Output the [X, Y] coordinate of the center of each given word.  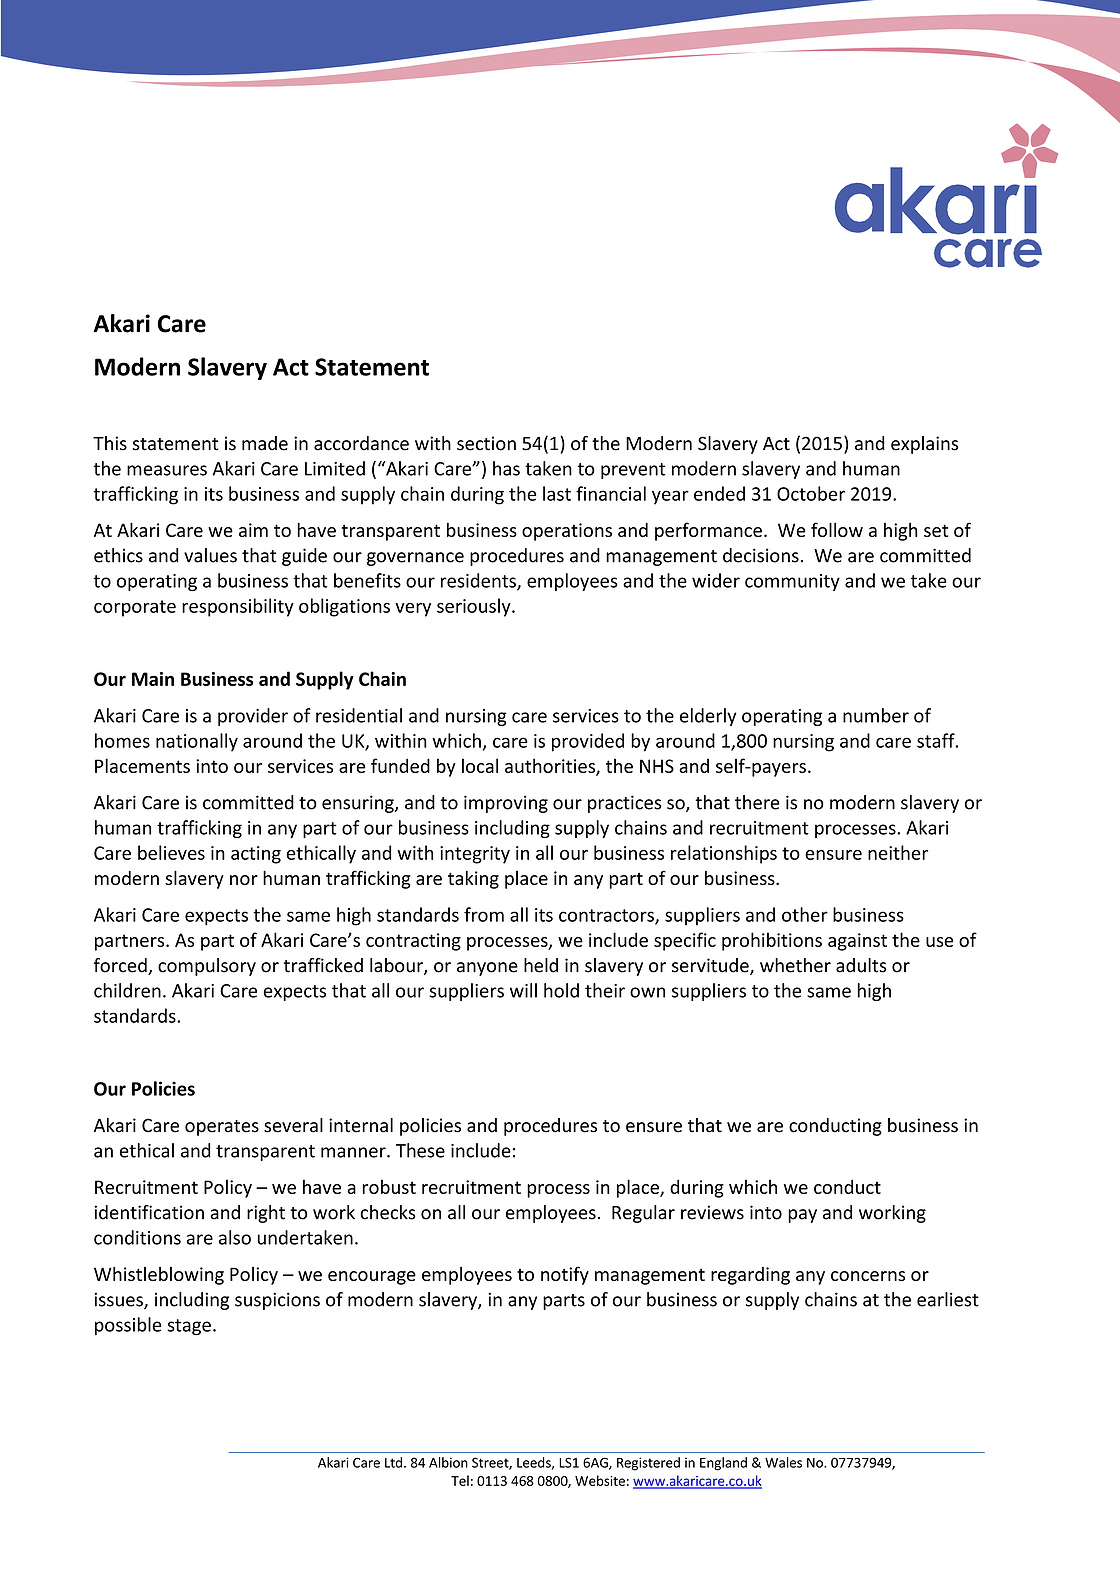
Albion [448, 1462]
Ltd [393, 1462]
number [876, 715]
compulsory [207, 967]
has [506, 468]
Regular [643, 1214]
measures [167, 470]
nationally [197, 742]
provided [588, 742]
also [235, 1237]
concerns [868, 1276]
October [811, 493]
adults [861, 965]
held [541, 965]
